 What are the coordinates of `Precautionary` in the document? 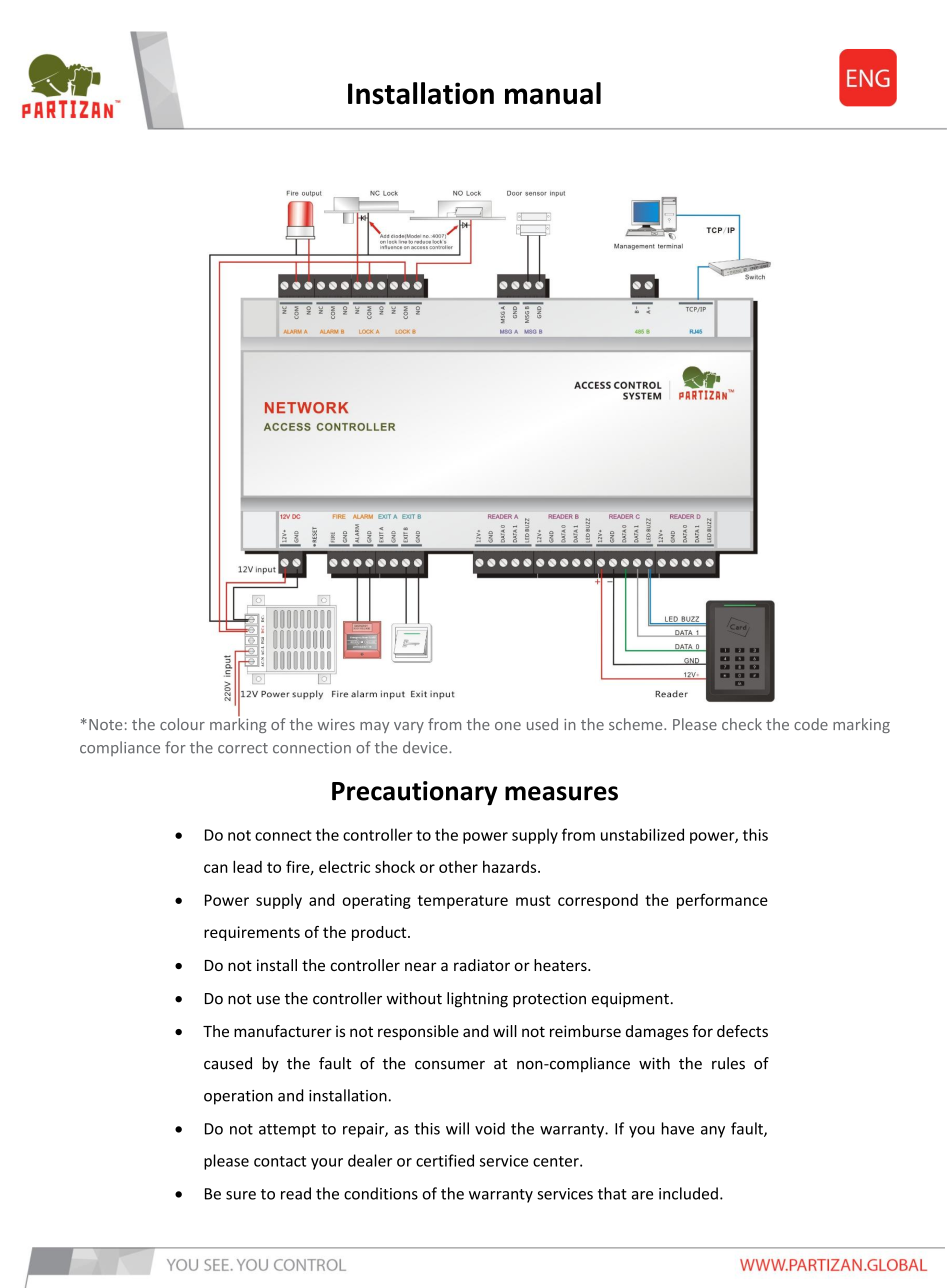 It's located at (415, 793).
